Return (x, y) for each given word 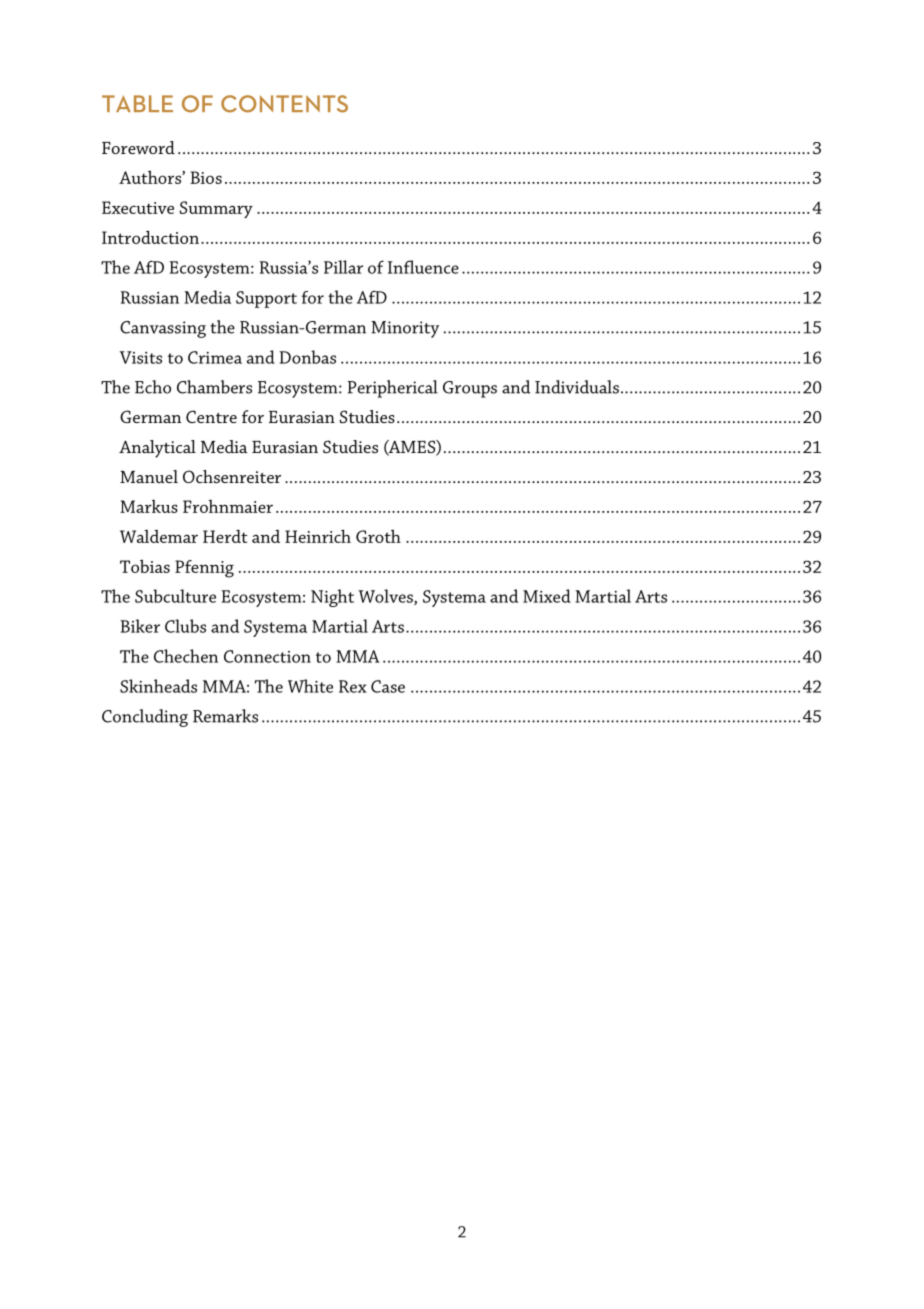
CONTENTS (284, 104)
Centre (211, 416)
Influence (423, 267)
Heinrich (318, 536)
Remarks (225, 716)
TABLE (137, 103)
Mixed (547, 596)
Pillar (343, 267)
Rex (353, 686)
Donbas (307, 357)
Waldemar (159, 536)
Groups (470, 389)
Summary (216, 209)
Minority (405, 329)
